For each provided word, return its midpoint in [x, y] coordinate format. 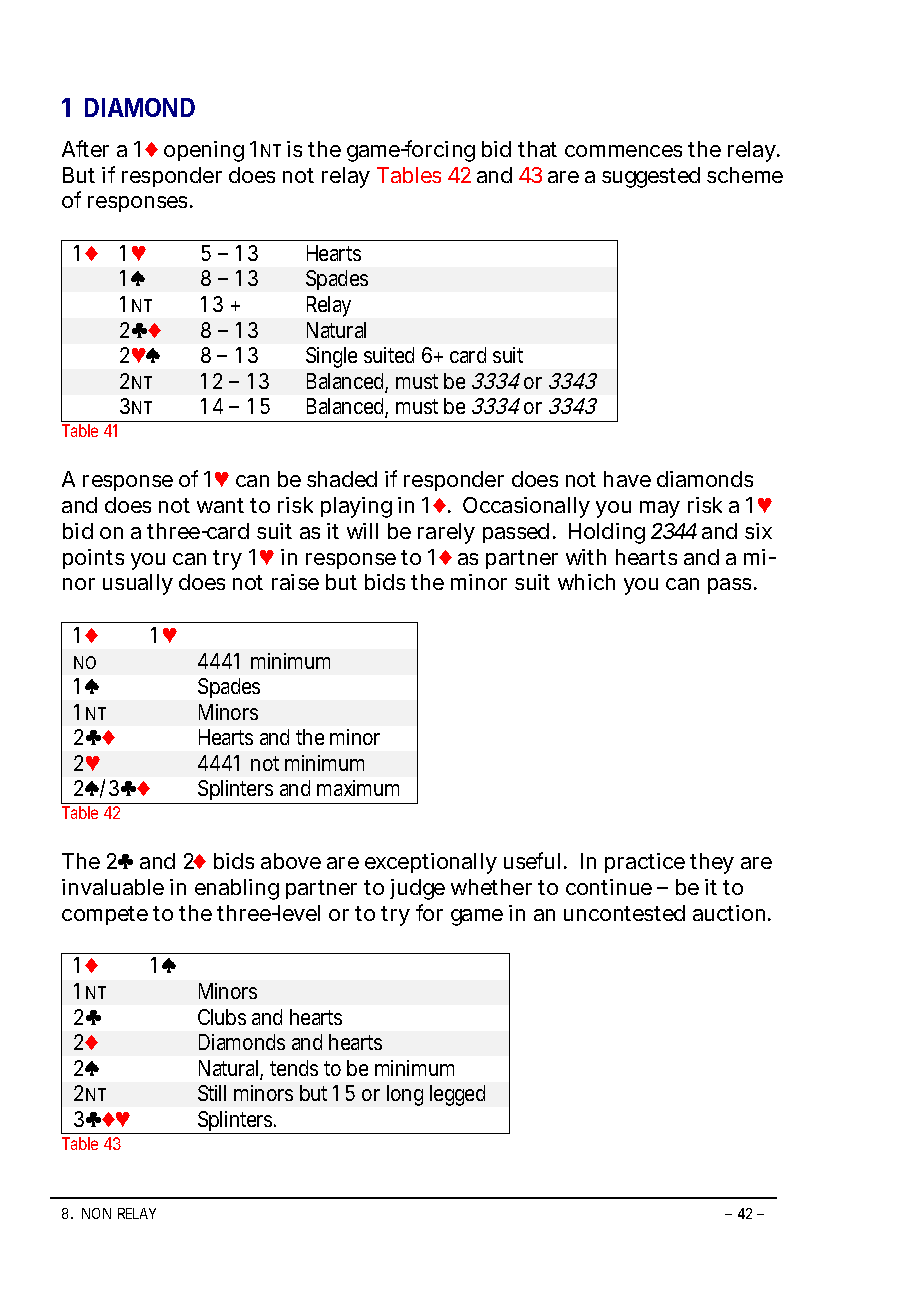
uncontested [624, 913]
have [627, 479]
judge [417, 889]
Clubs [222, 1017]
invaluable [113, 887]
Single [331, 357]
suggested [651, 177]
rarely [446, 533]
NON [96, 1213]
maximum [358, 788]
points [93, 559]
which [586, 582]
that [537, 149]
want [220, 505]
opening [204, 151]
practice [645, 863]
